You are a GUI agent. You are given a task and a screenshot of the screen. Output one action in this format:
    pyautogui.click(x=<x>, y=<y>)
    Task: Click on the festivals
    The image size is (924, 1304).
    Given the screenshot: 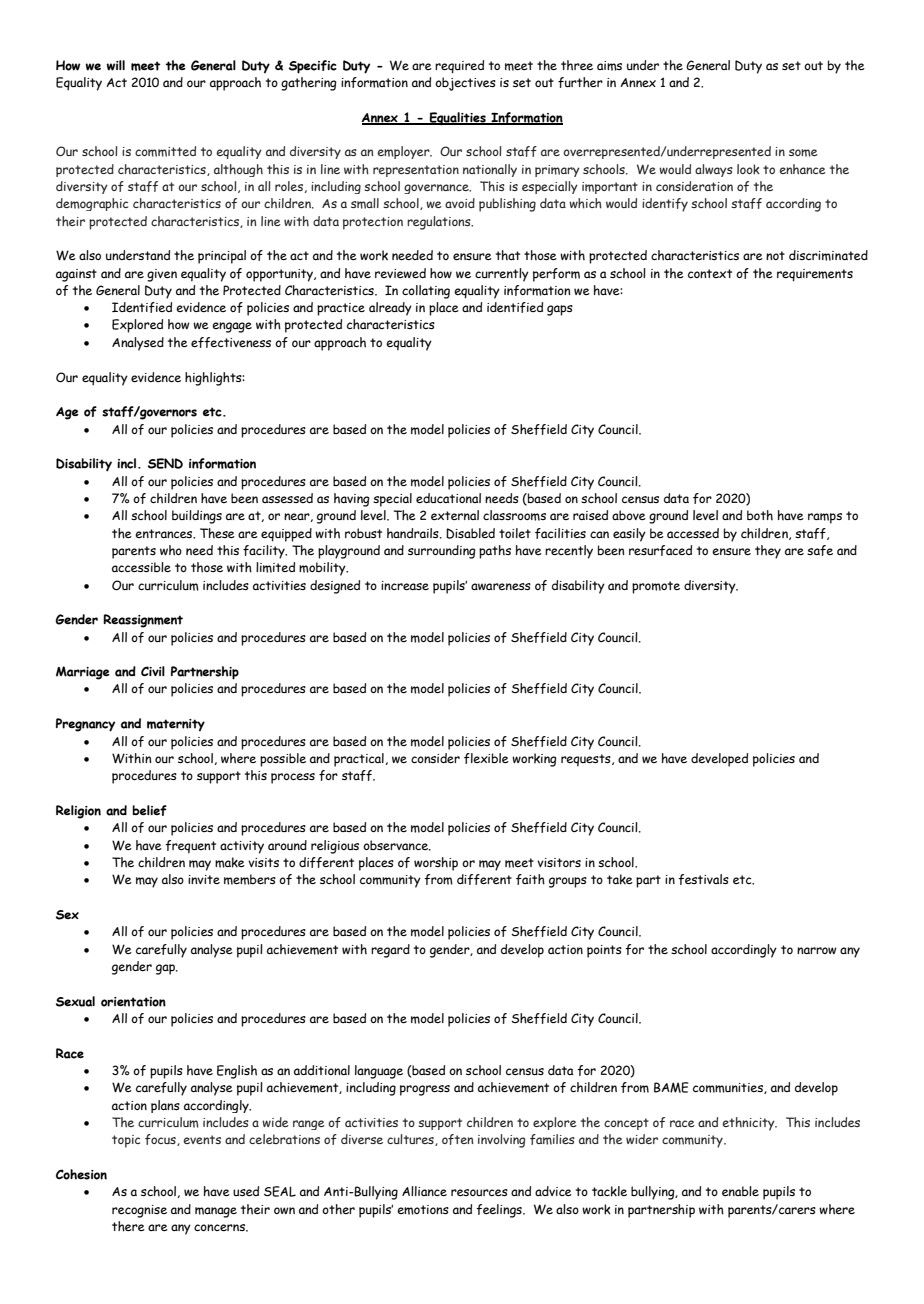 What is the action you would take?
    pyautogui.click(x=703, y=879)
